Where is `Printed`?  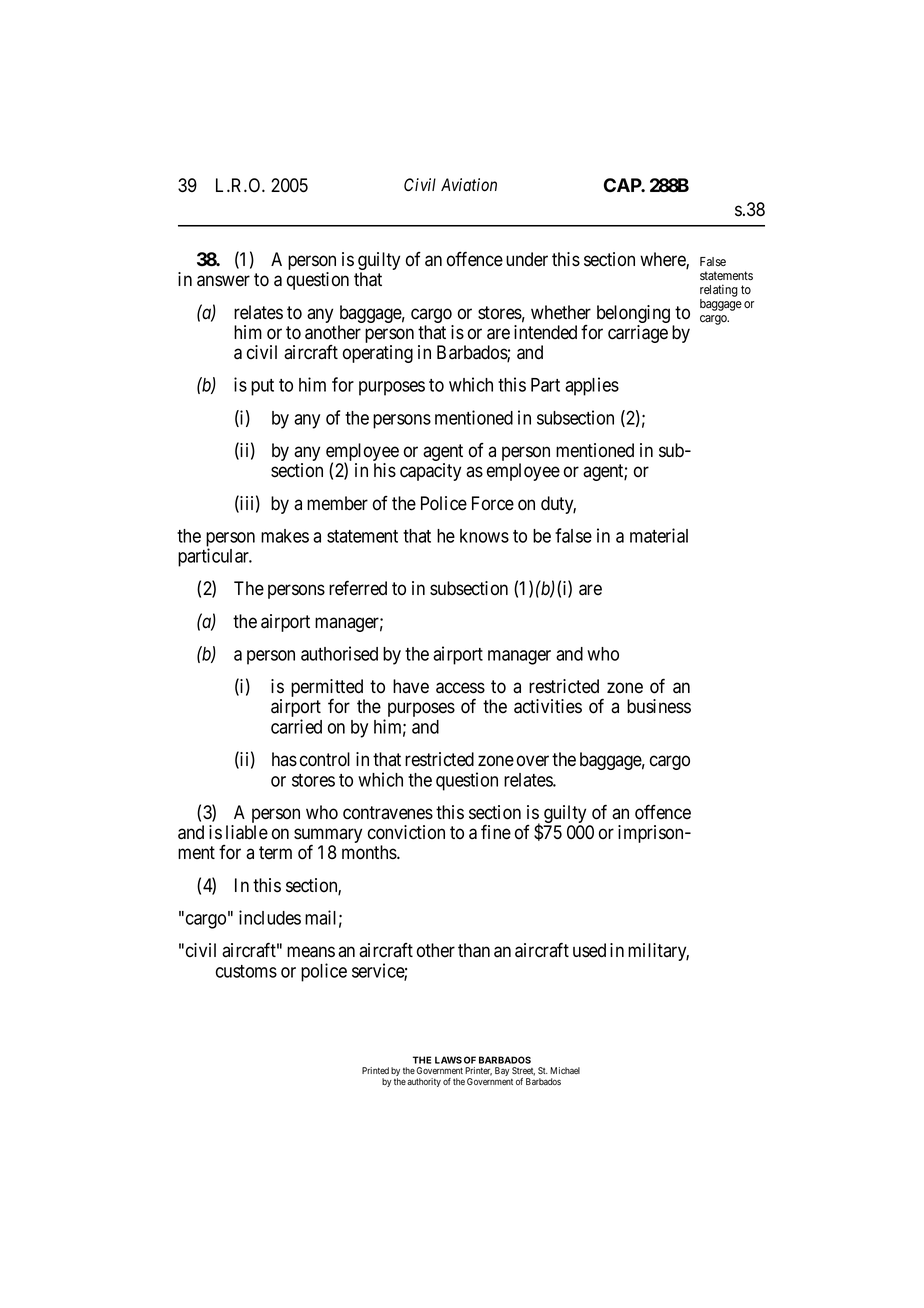
Printed is located at coordinates (375, 1070).
